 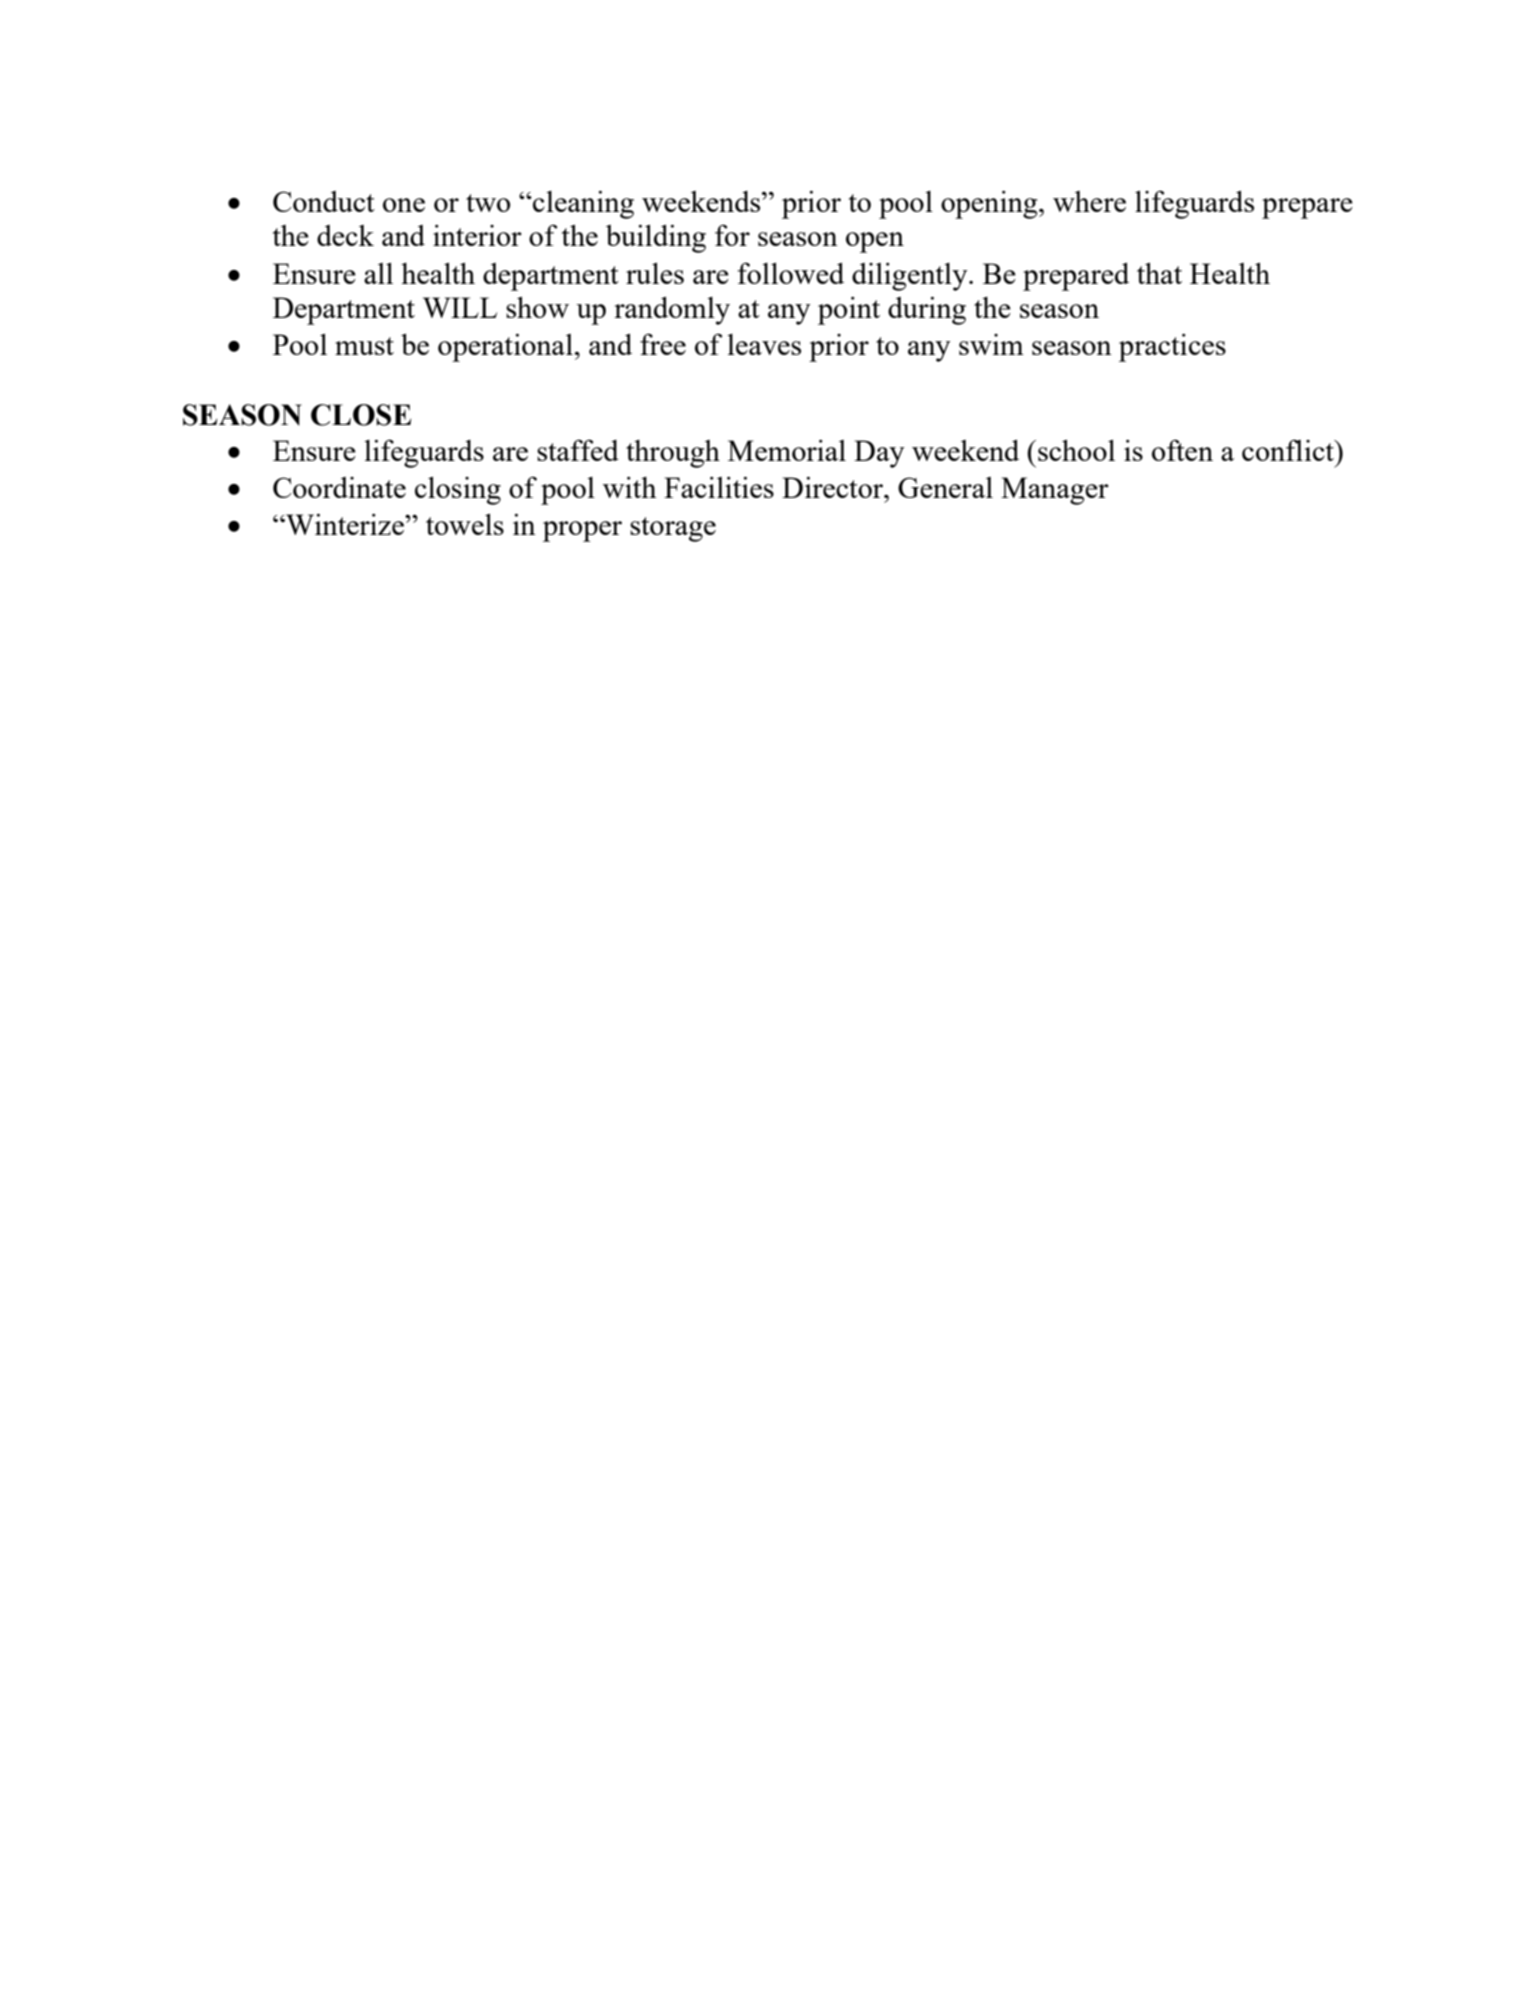 I want to click on one, so click(x=404, y=205).
